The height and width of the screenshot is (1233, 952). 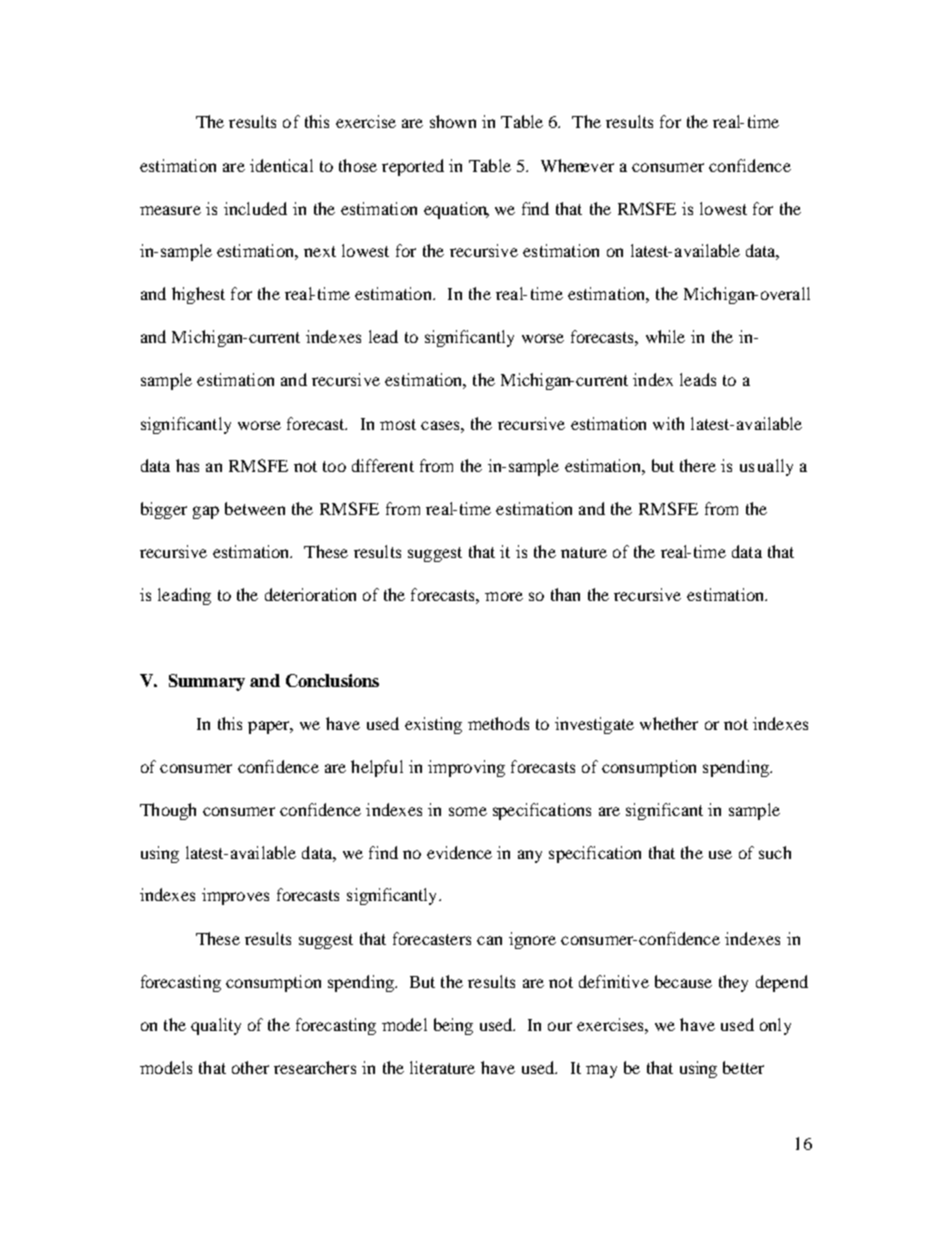 What do you see at coordinates (216, 1026) in the screenshot?
I see `quality` at bounding box center [216, 1026].
